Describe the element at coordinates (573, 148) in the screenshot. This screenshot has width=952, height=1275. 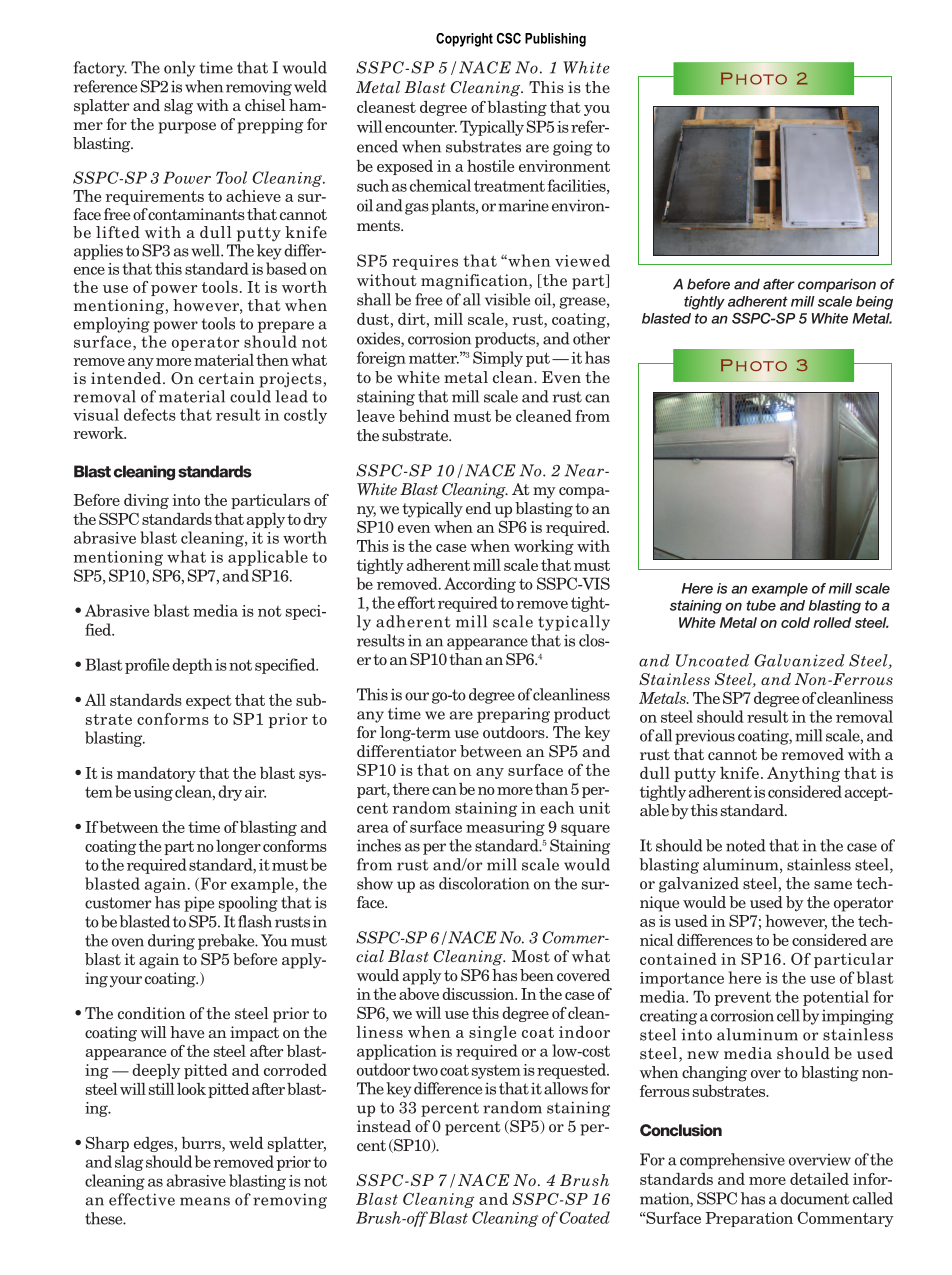
I see `going` at that location.
